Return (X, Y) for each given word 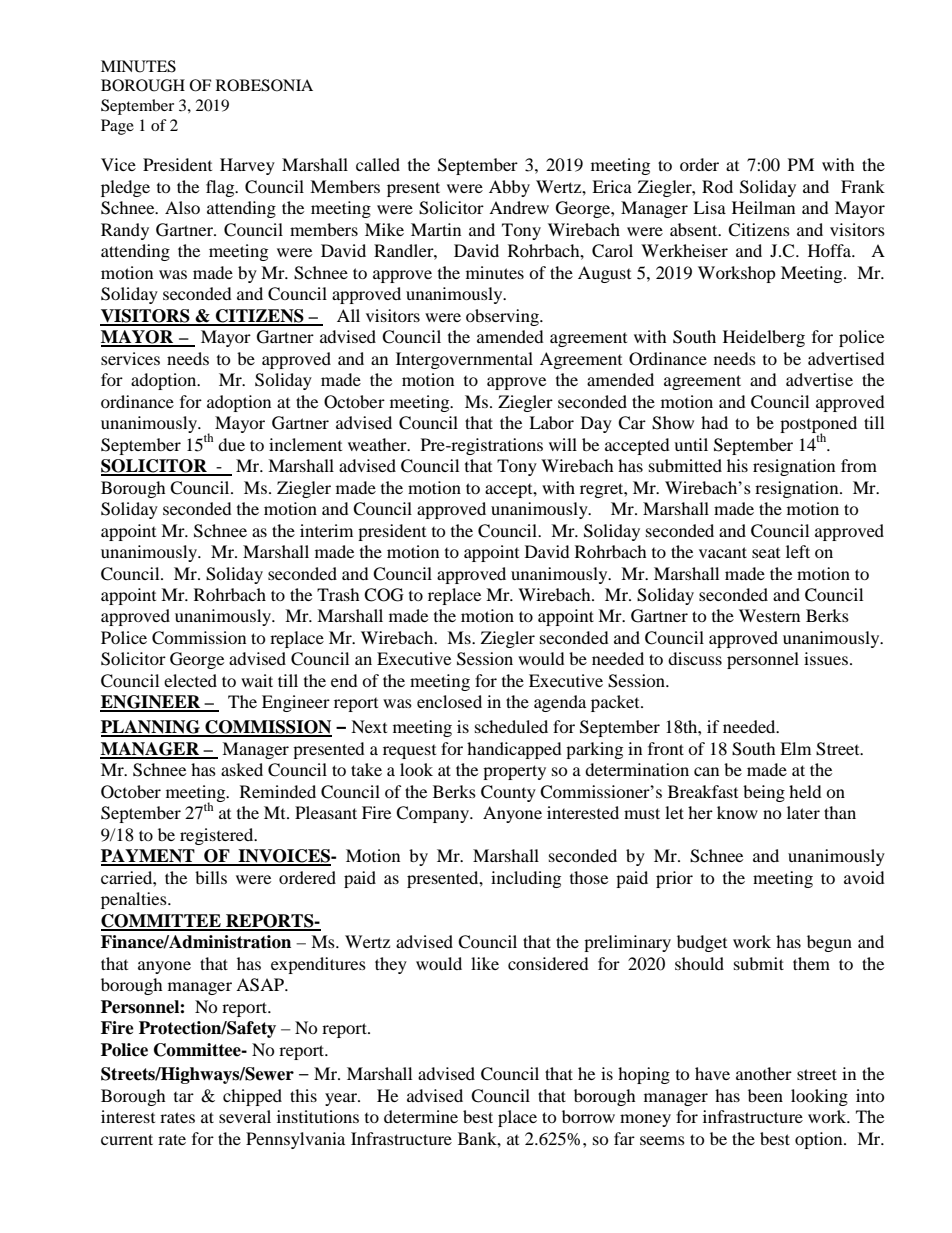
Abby (509, 188)
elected (190, 680)
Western (769, 615)
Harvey (247, 166)
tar (184, 1097)
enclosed (449, 701)
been (765, 1095)
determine (421, 1116)
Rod (717, 186)
